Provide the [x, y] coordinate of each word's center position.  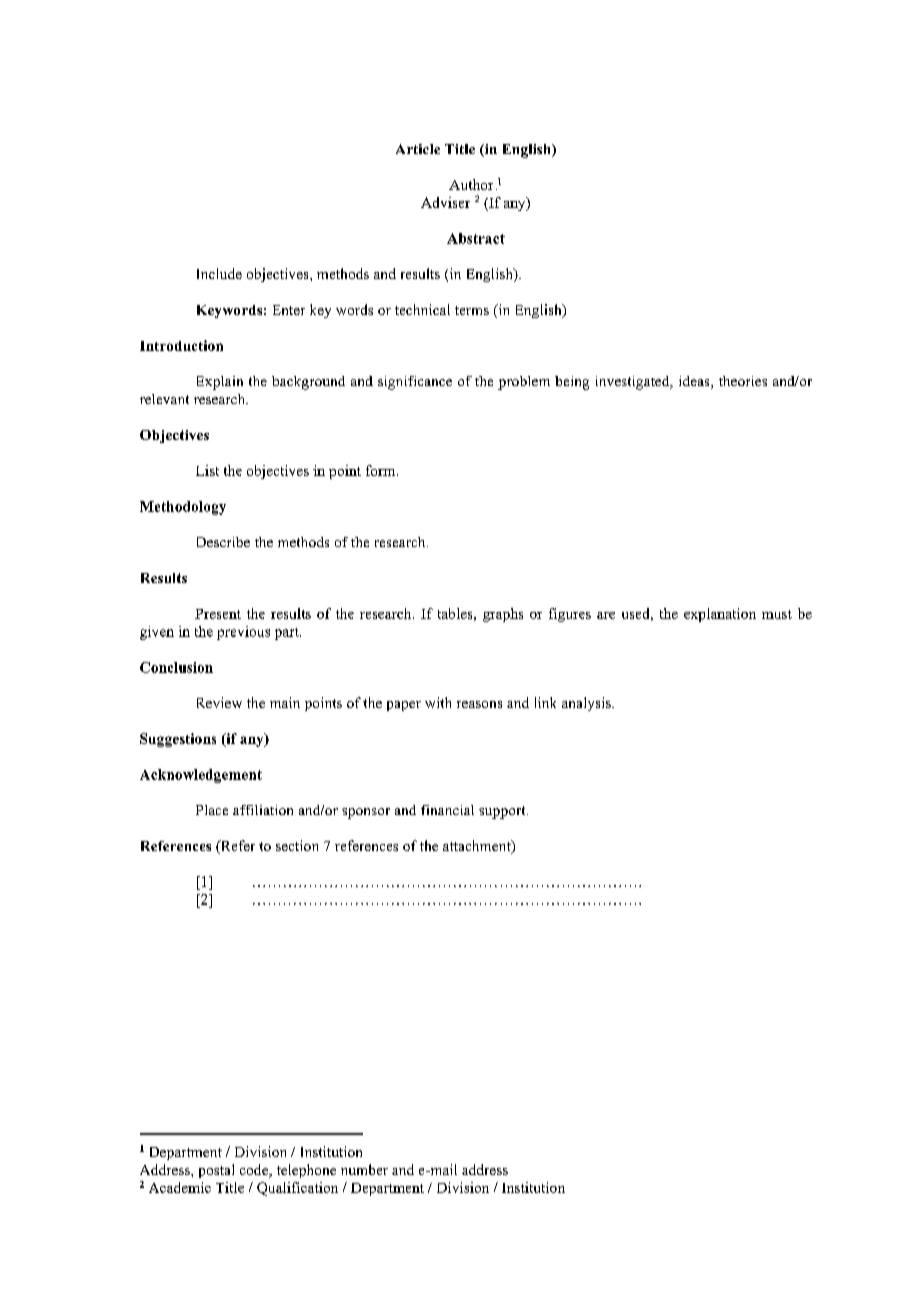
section [297, 845]
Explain [220, 383]
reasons [479, 704]
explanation [720, 615]
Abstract [476, 238]
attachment [478, 847]
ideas [695, 382]
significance [415, 383]
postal [216, 1171]
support [503, 812]
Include [219, 273]
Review [219, 702]
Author [471, 184]
